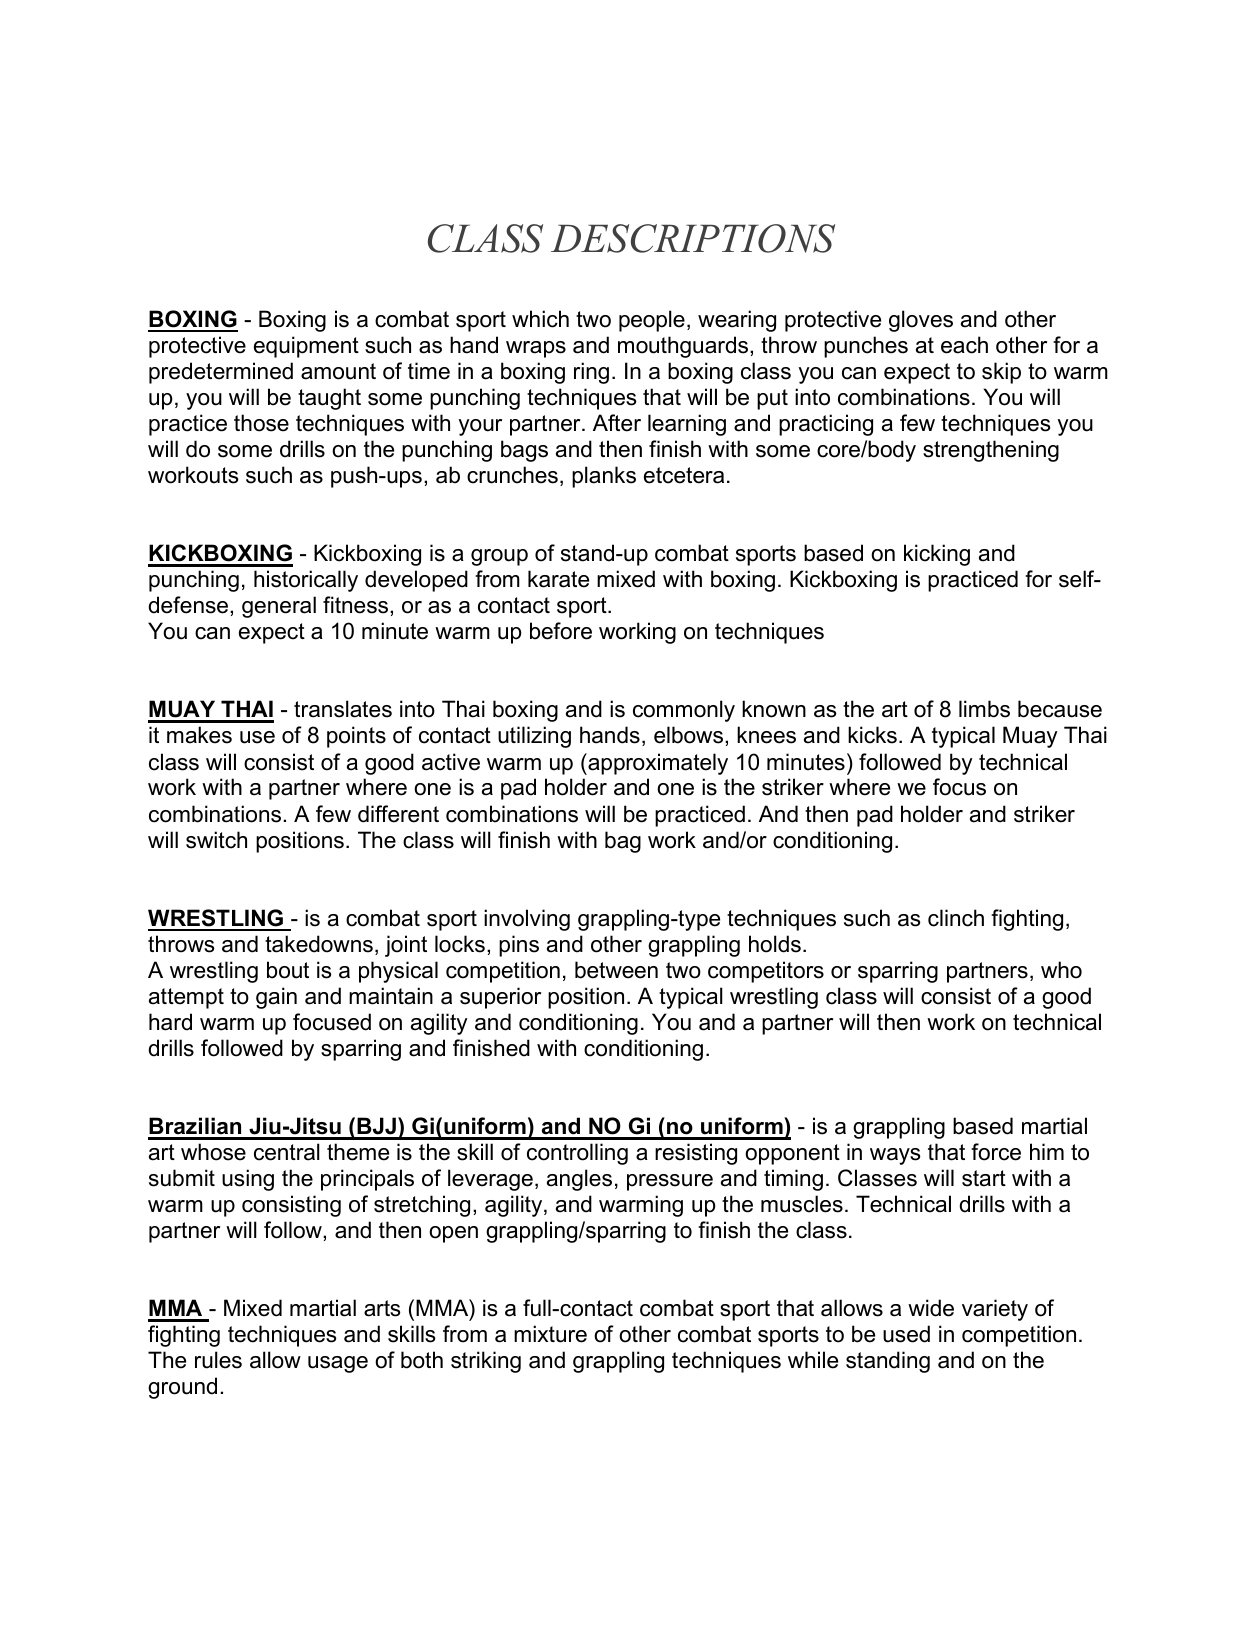  I want to click on mixture, so click(550, 1334).
